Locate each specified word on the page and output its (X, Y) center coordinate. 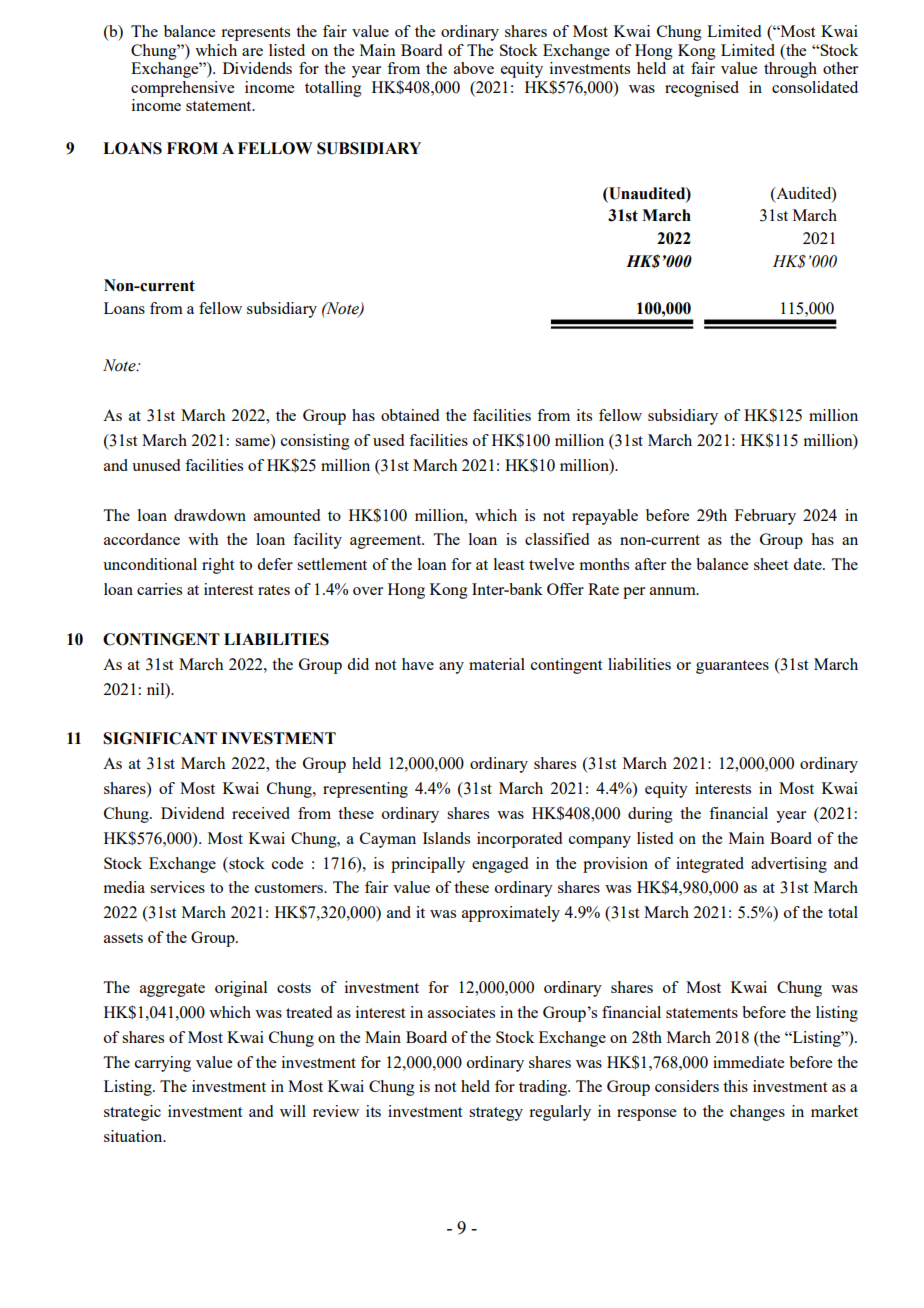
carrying (163, 1064)
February (765, 517)
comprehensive (182, 89)
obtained (410, 415)
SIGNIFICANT (160, 738)
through (790, 70)
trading (544, 1088)
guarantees (732, 667)
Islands (446, 838)
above (474, 68)
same (253, 442)
